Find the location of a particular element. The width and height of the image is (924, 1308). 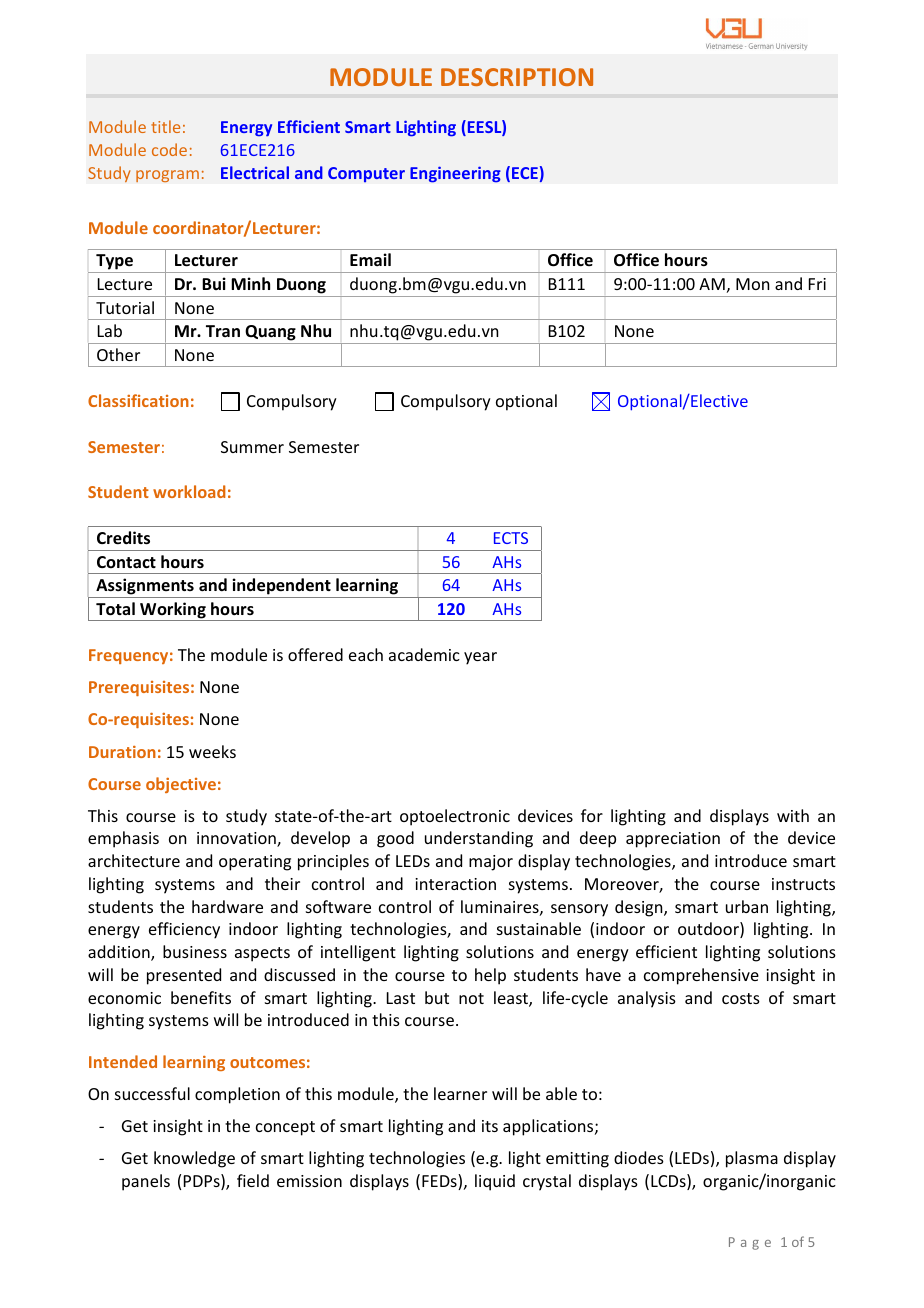

liquid is located at coordinates (495, 1182).
